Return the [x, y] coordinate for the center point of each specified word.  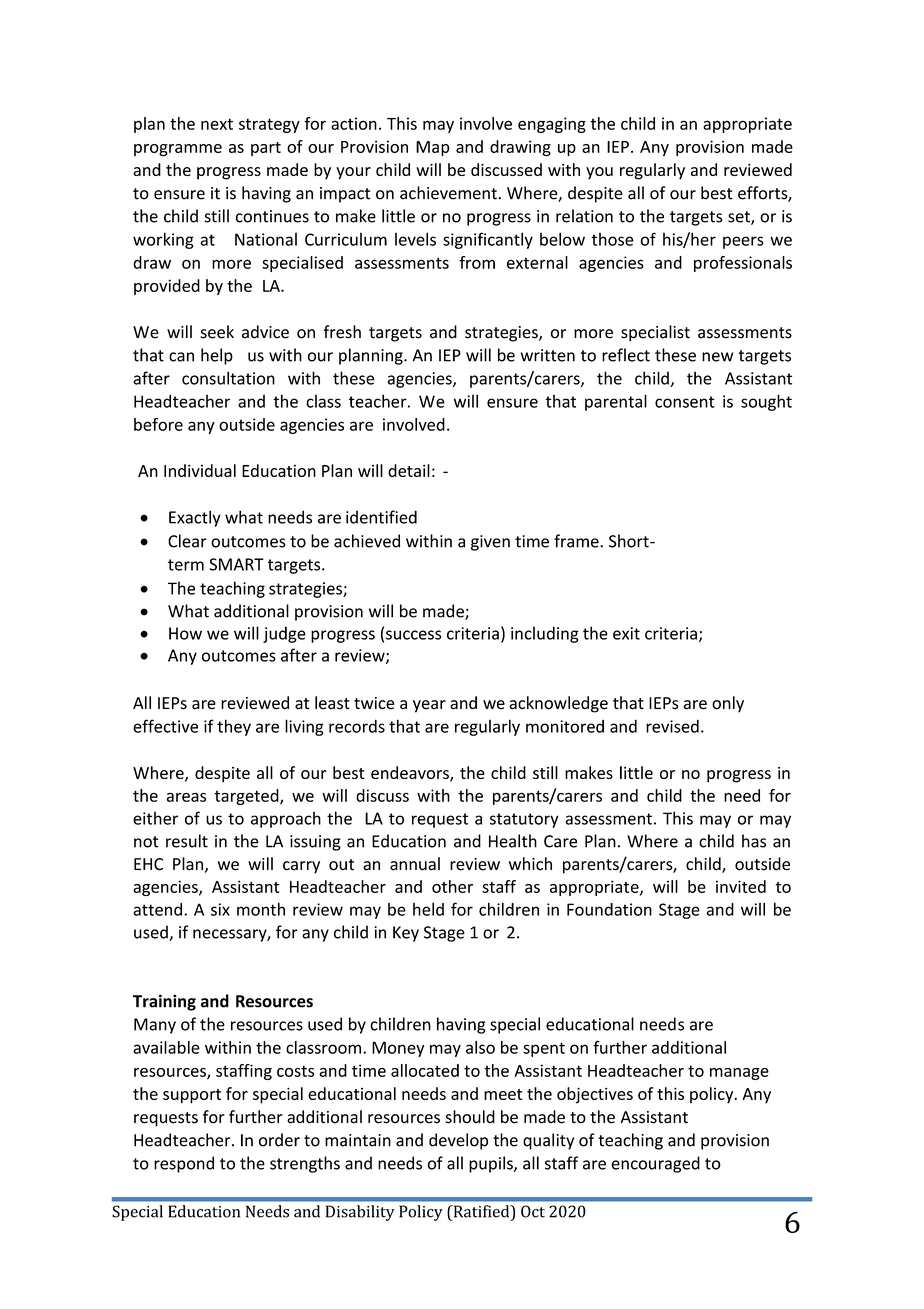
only [728, 704]
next [217, 124]
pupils [492, 1164]
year [429, 706]
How [185, 633]
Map [433, 148]
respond [184, 1164]
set [740, 218]
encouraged [655, 1164]
